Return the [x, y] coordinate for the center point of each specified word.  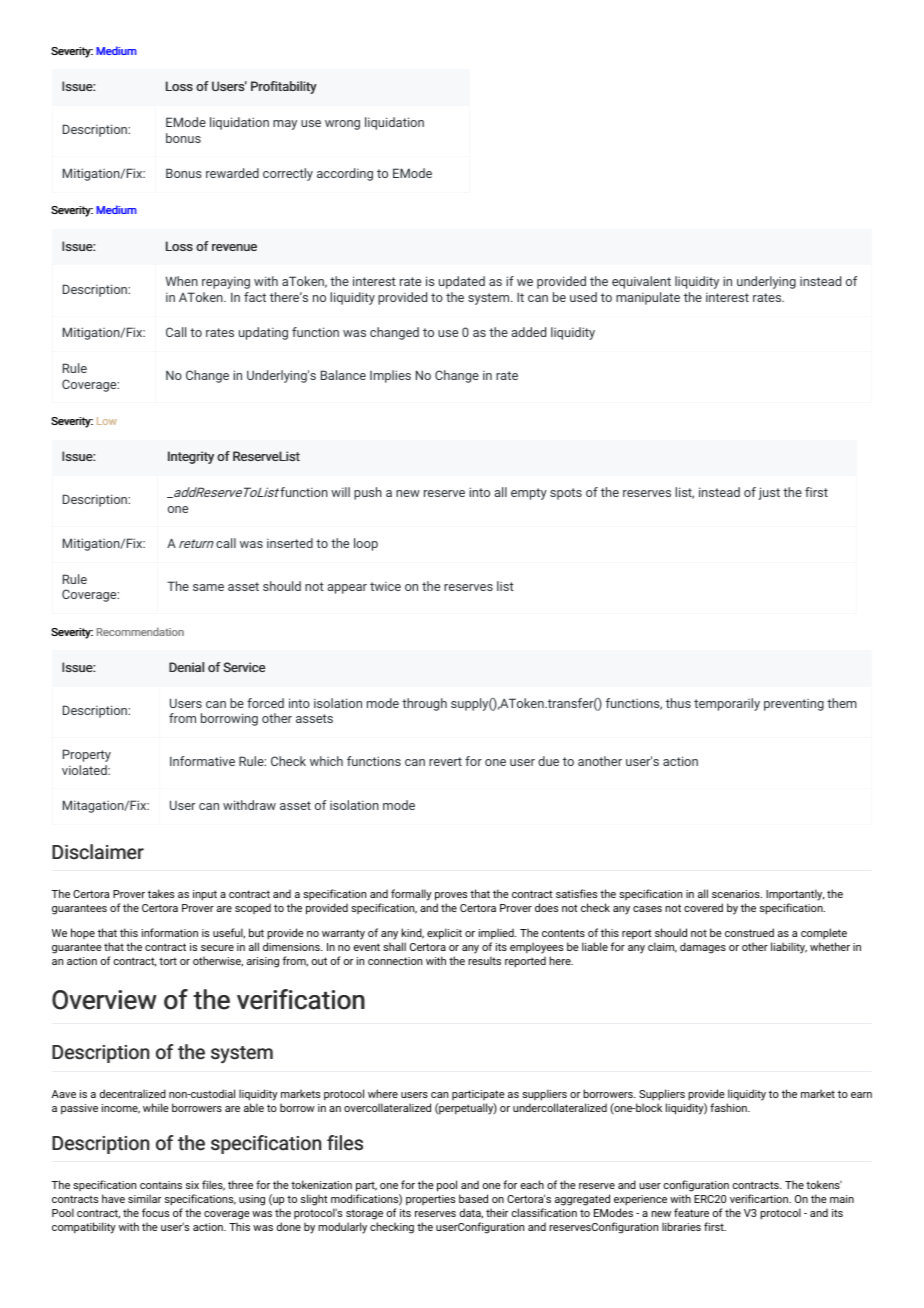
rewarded [232, 173]
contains [161, 1185]
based [473, 1198]
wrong [342, 125]
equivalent [641, 282]
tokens [824, 1184]
